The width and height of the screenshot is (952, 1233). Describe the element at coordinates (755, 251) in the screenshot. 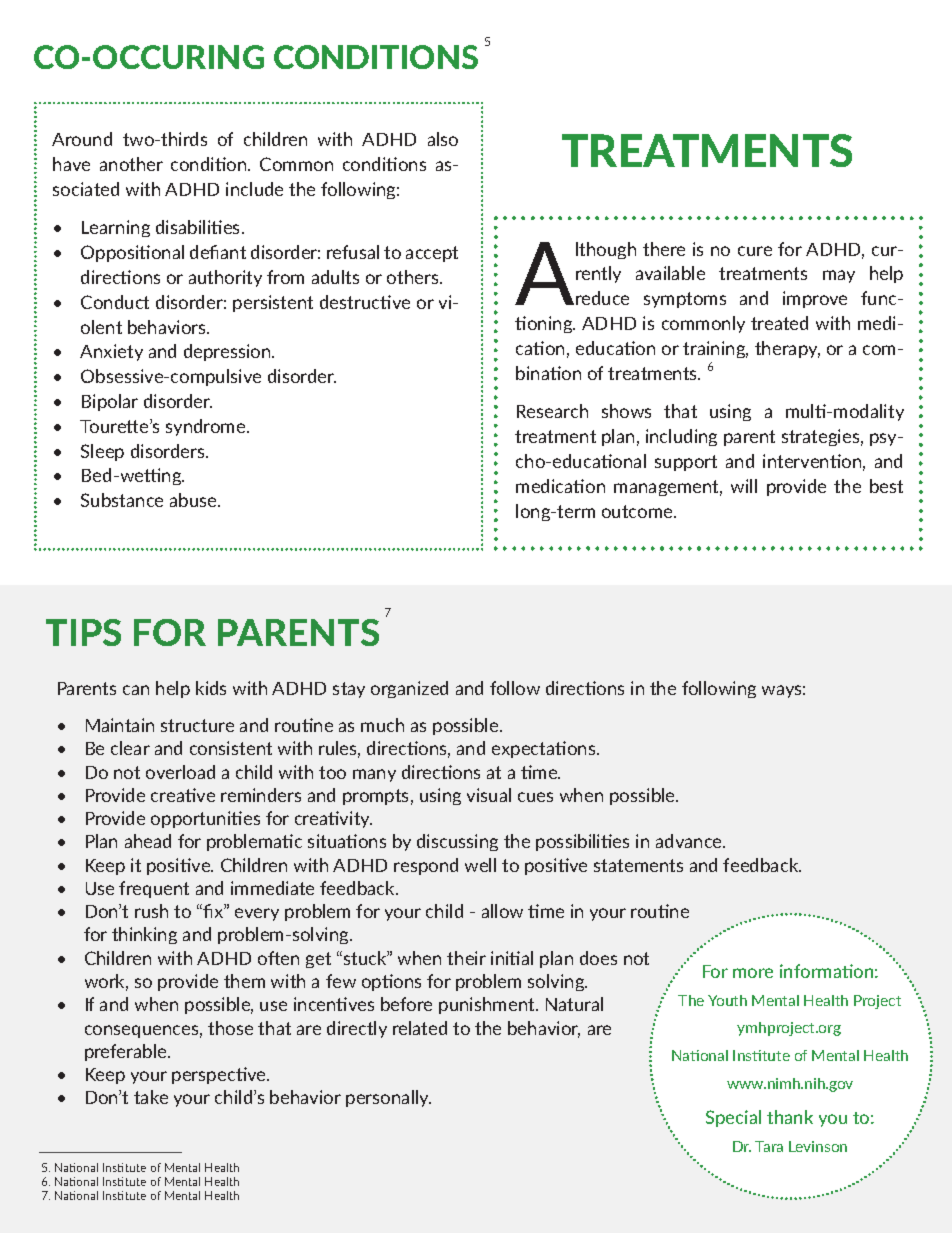

I see `cure` at that location.
